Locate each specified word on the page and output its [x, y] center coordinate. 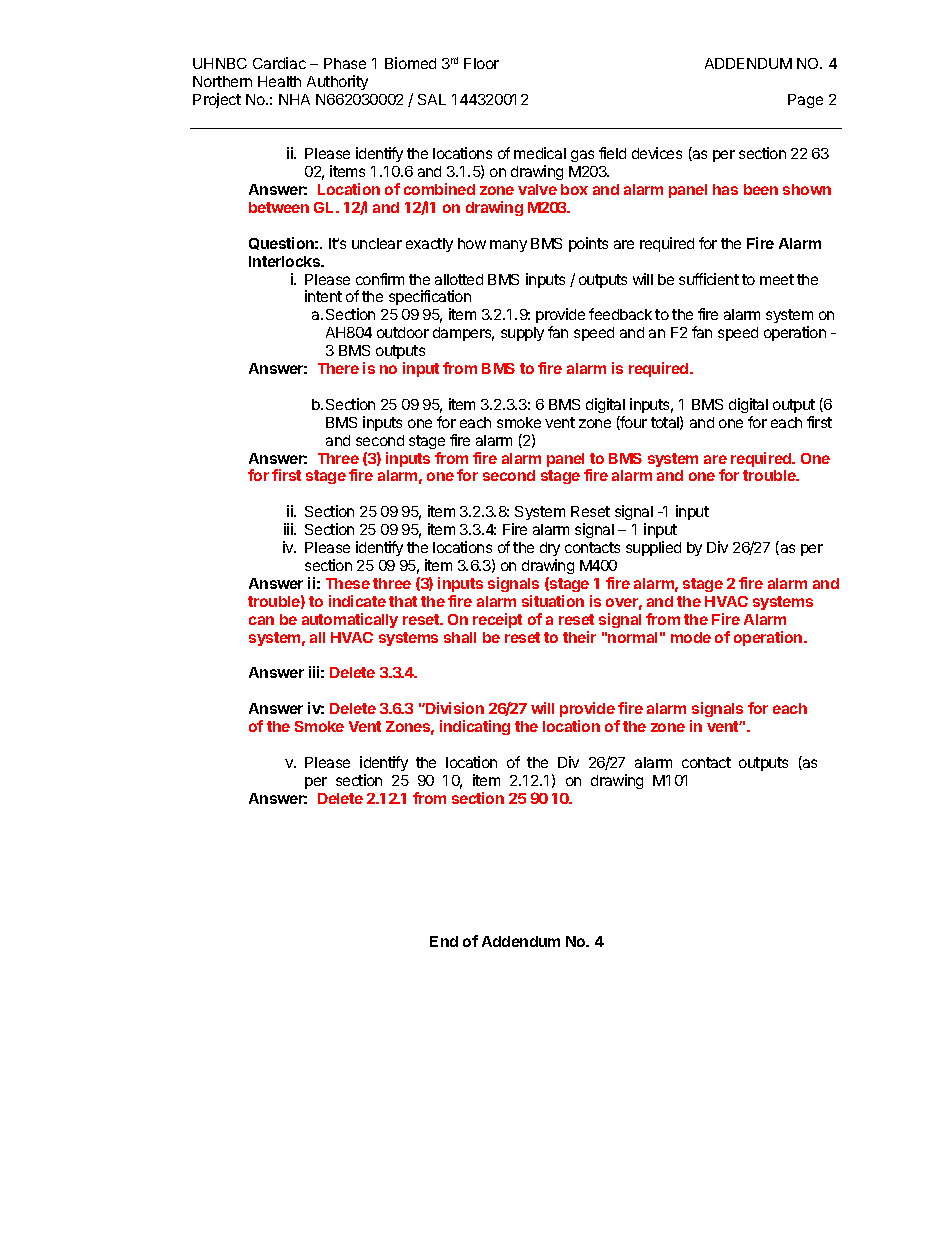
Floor [481, 63]
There [338, 368]
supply [522, 334]
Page [805, 101]
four [633, 423]
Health [279, 81]
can [261, 620]
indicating [475, 727]
